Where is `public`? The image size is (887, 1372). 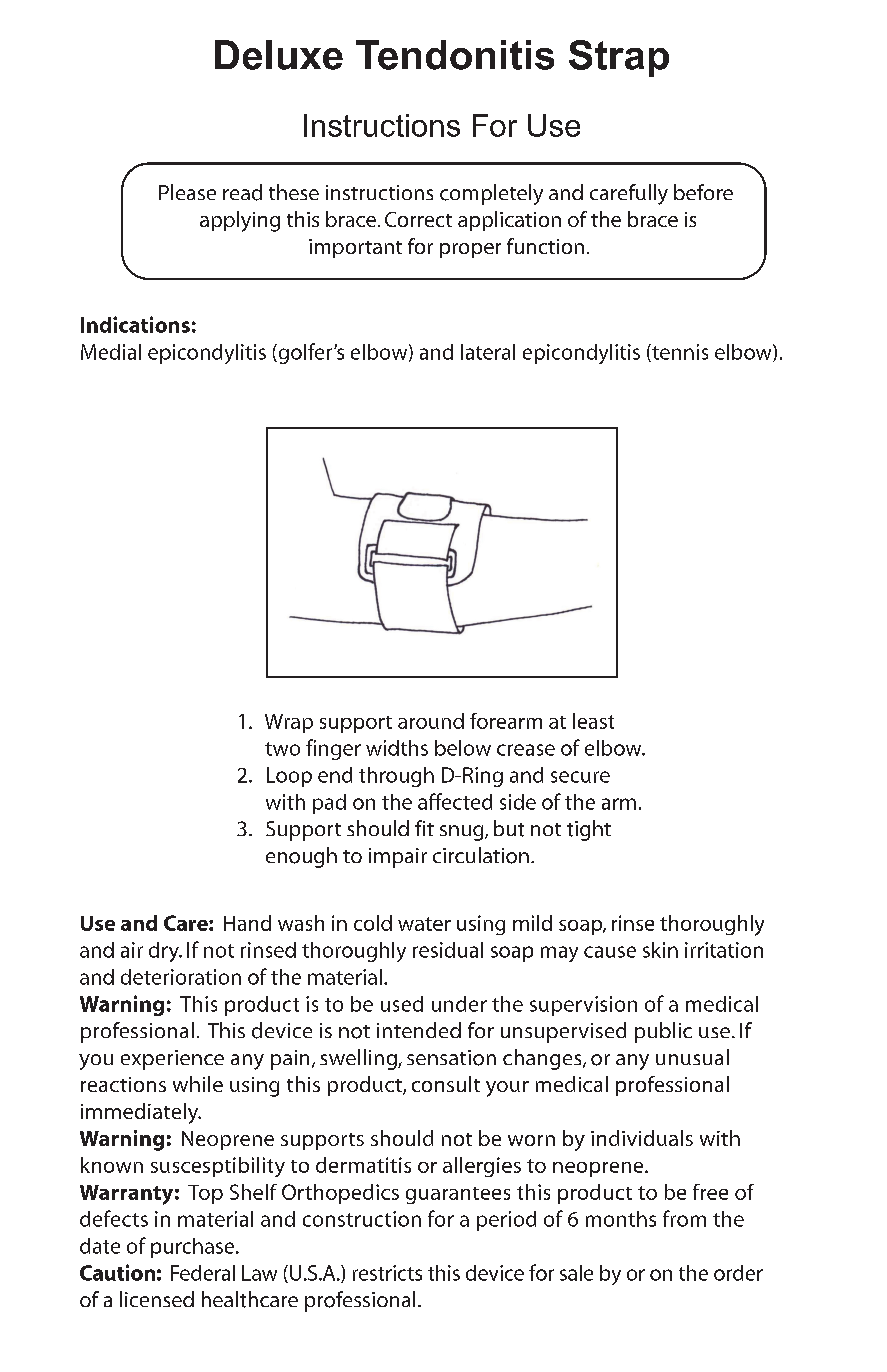
public is located at coordinates (663, 1032).
